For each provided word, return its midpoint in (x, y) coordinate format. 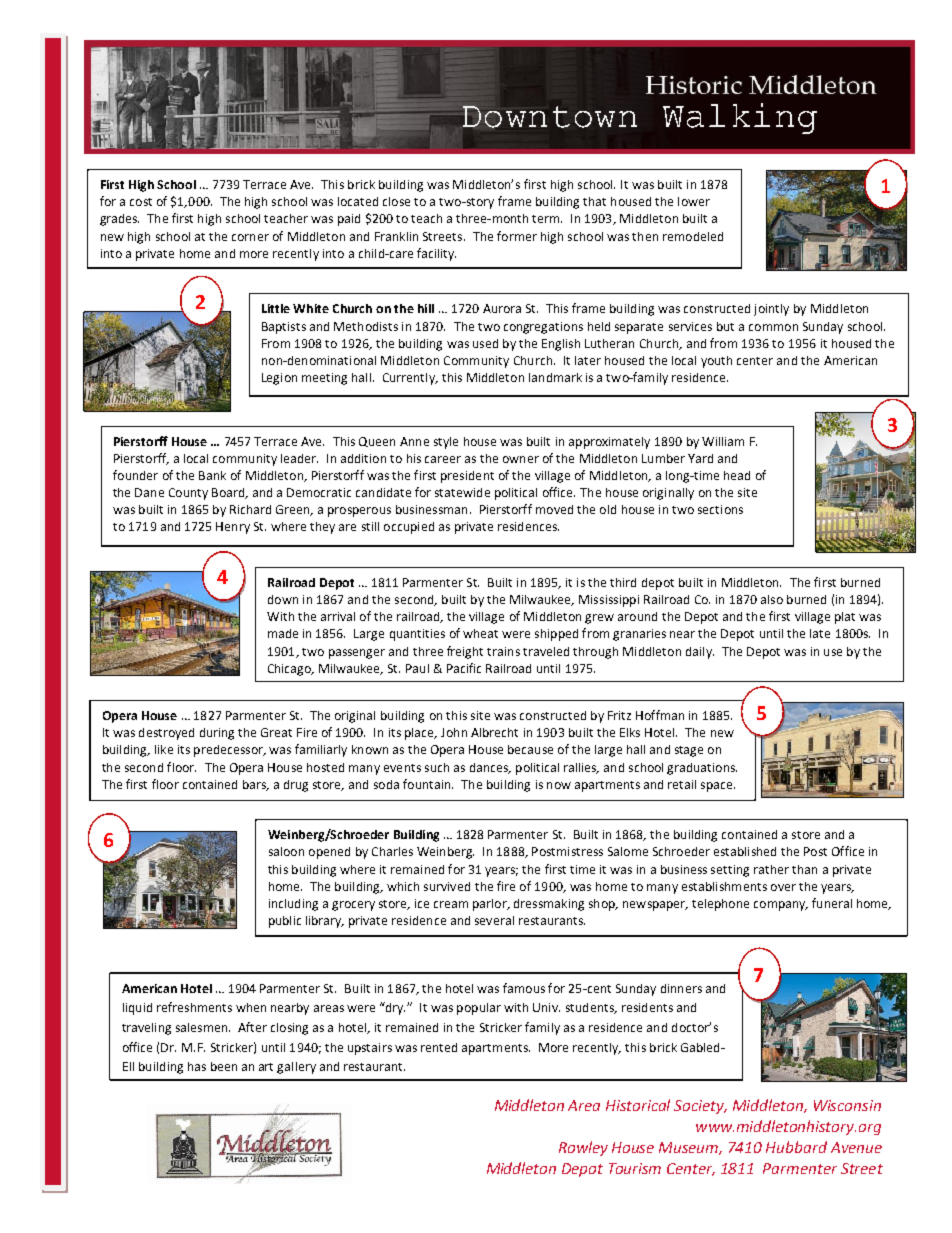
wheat (480, 633)
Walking (740, 118)
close (396, 201)
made (283, 633)
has (197, 1066)
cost (141, 202)
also (772, 599)
